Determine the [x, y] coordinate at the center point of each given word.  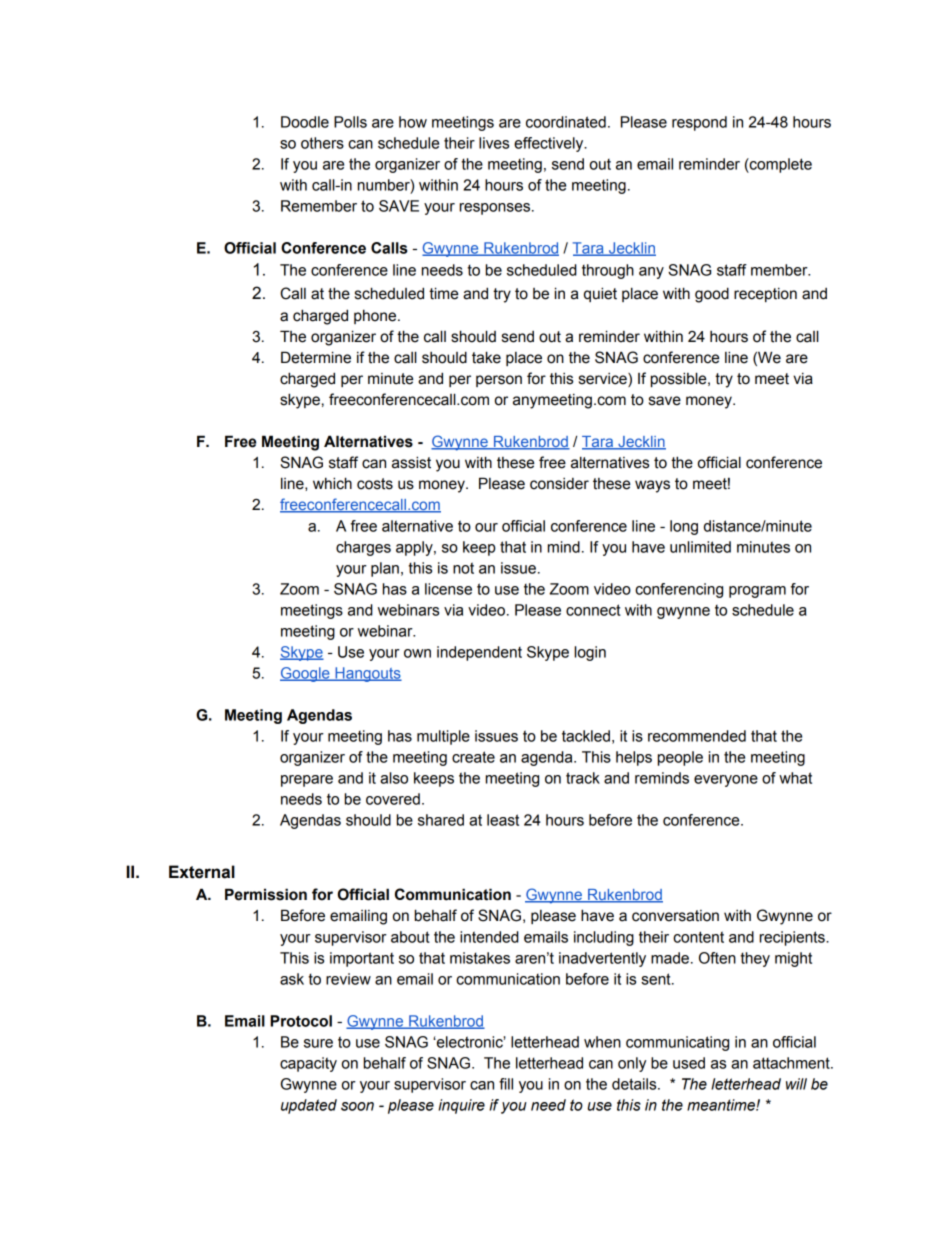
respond [699, 123]
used [689, 1063]
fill [506, 1084]
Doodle [305, 122]
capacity [308, 1064]
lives [494, 143]
